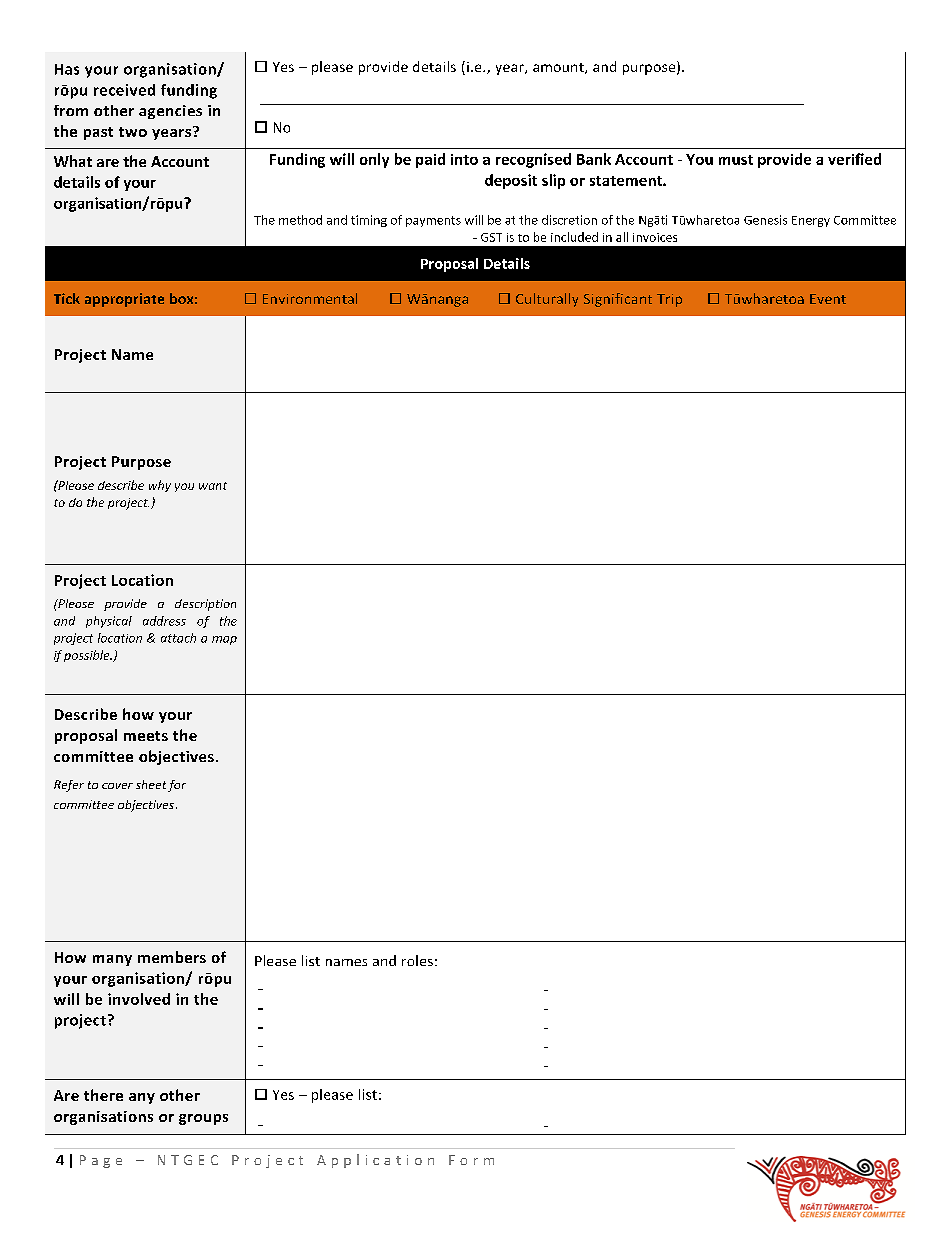 The width and height of the screenshot is (952, 1233). What do you see at coordinates (160, 486) in the screenshot?
I see `why` at bounding box center [160, 486].
